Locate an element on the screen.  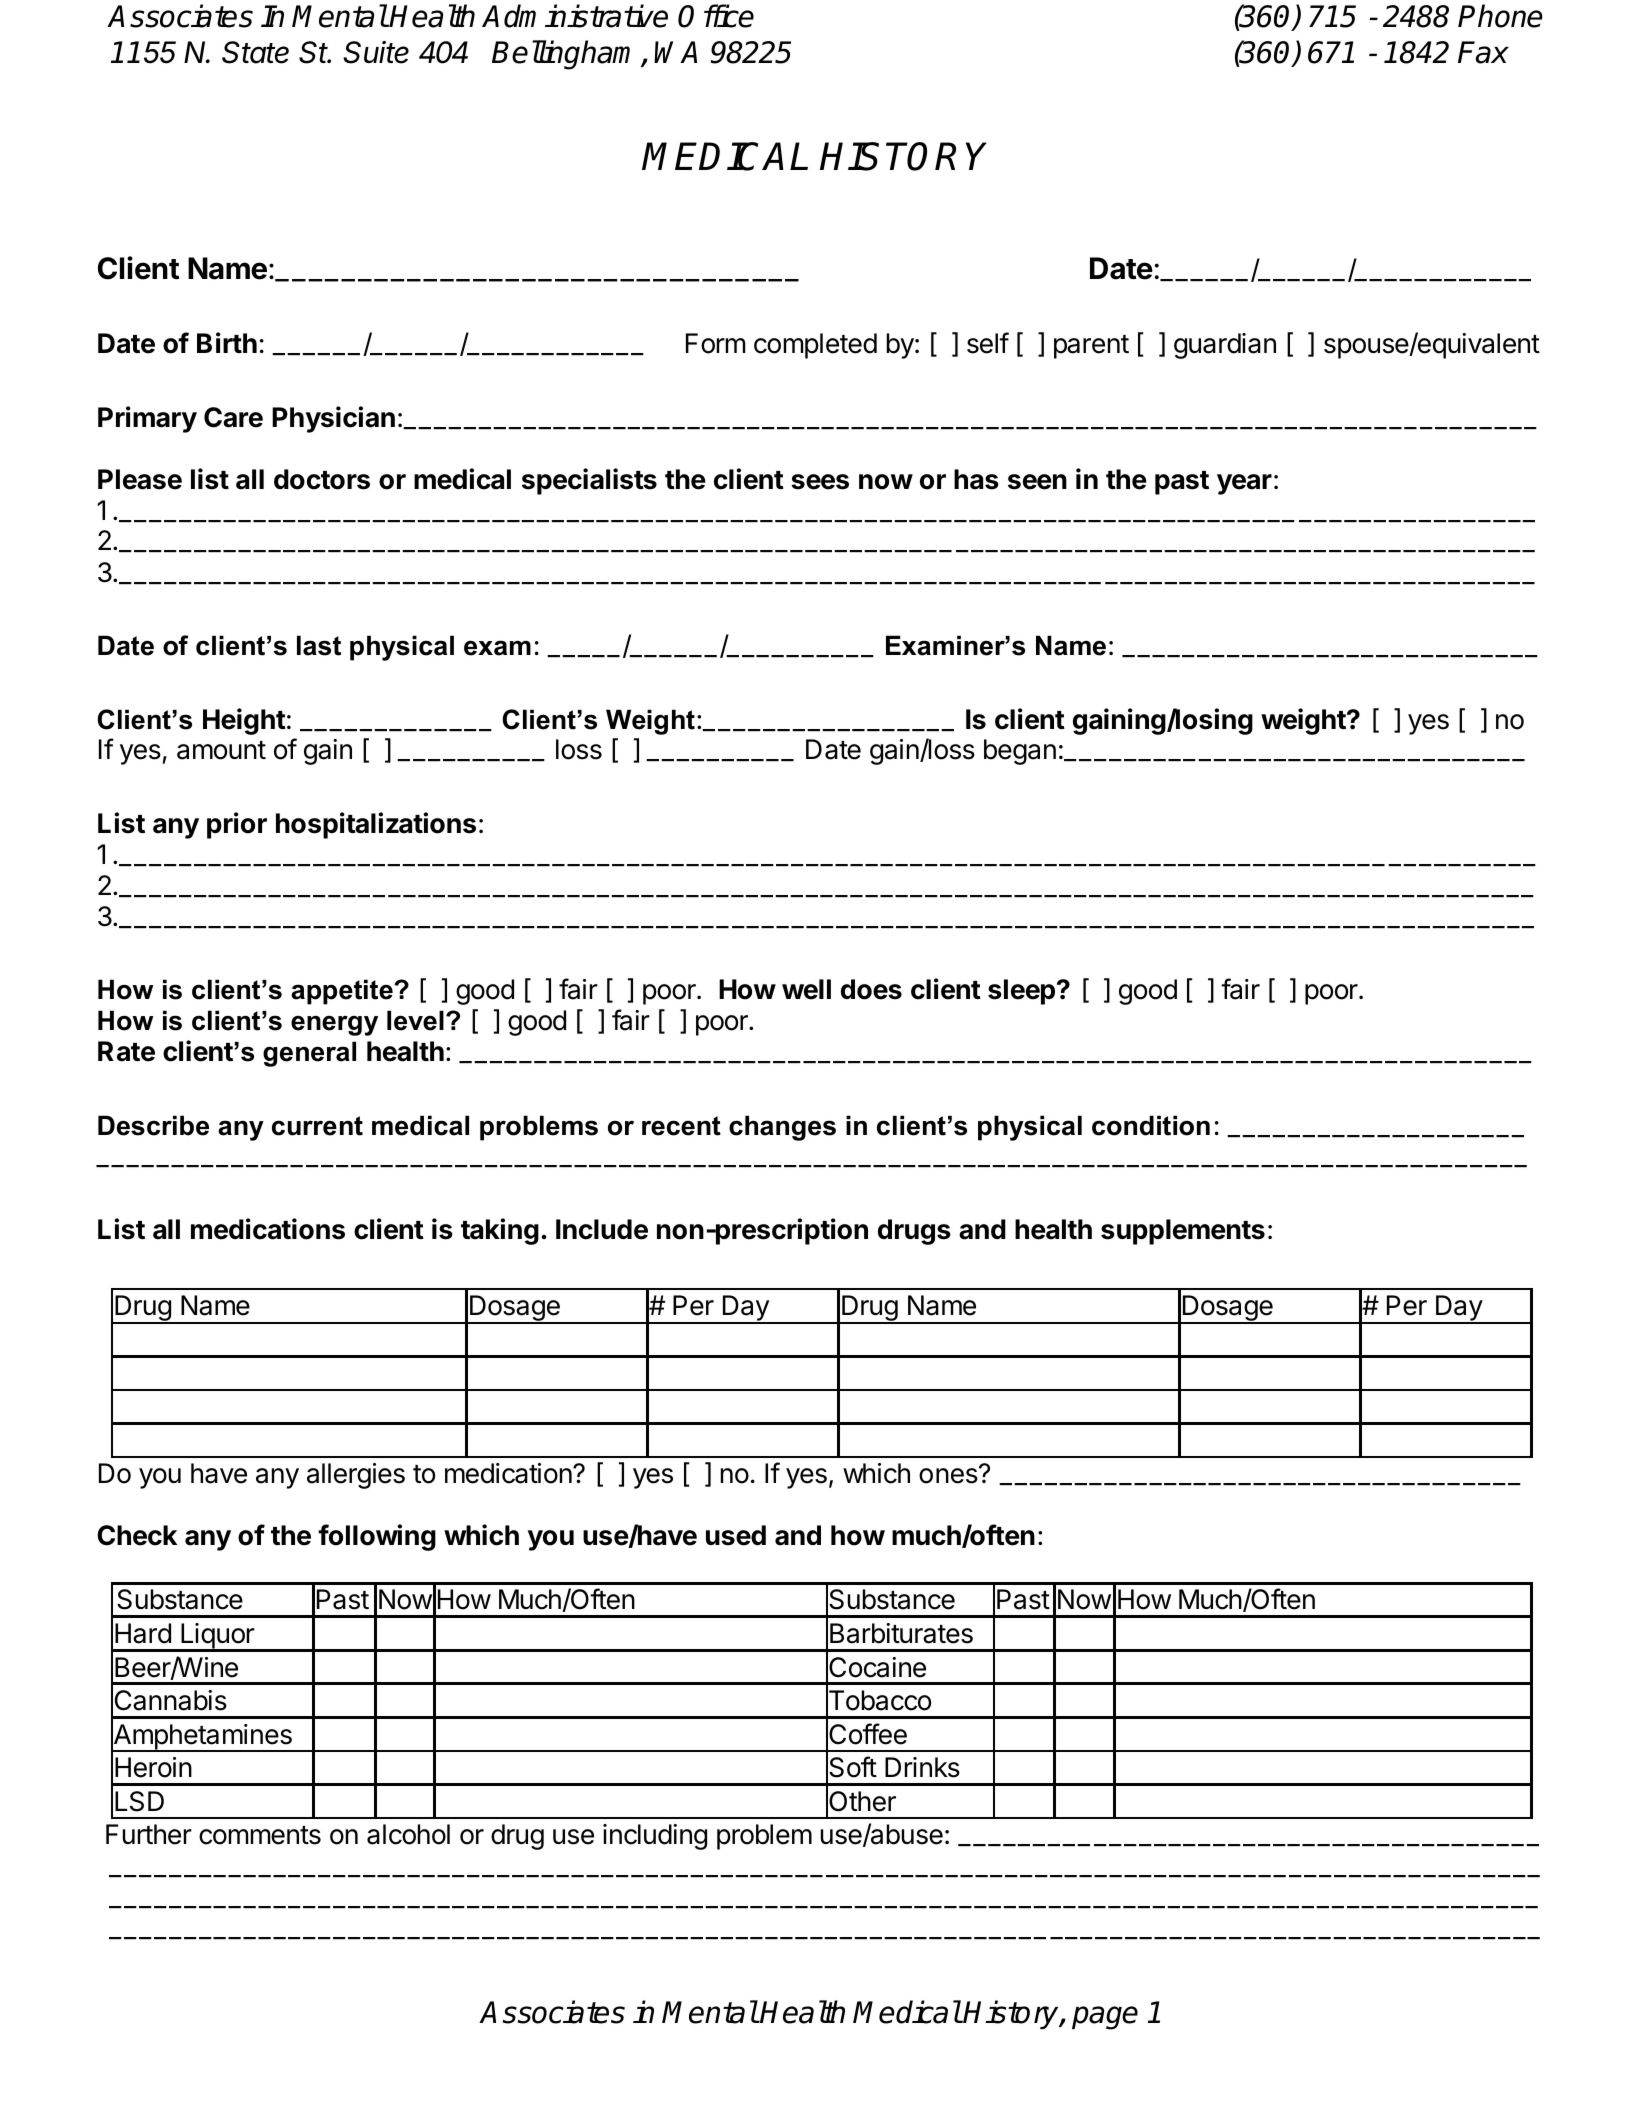
condition is located at coordinates (1151, 1125).
